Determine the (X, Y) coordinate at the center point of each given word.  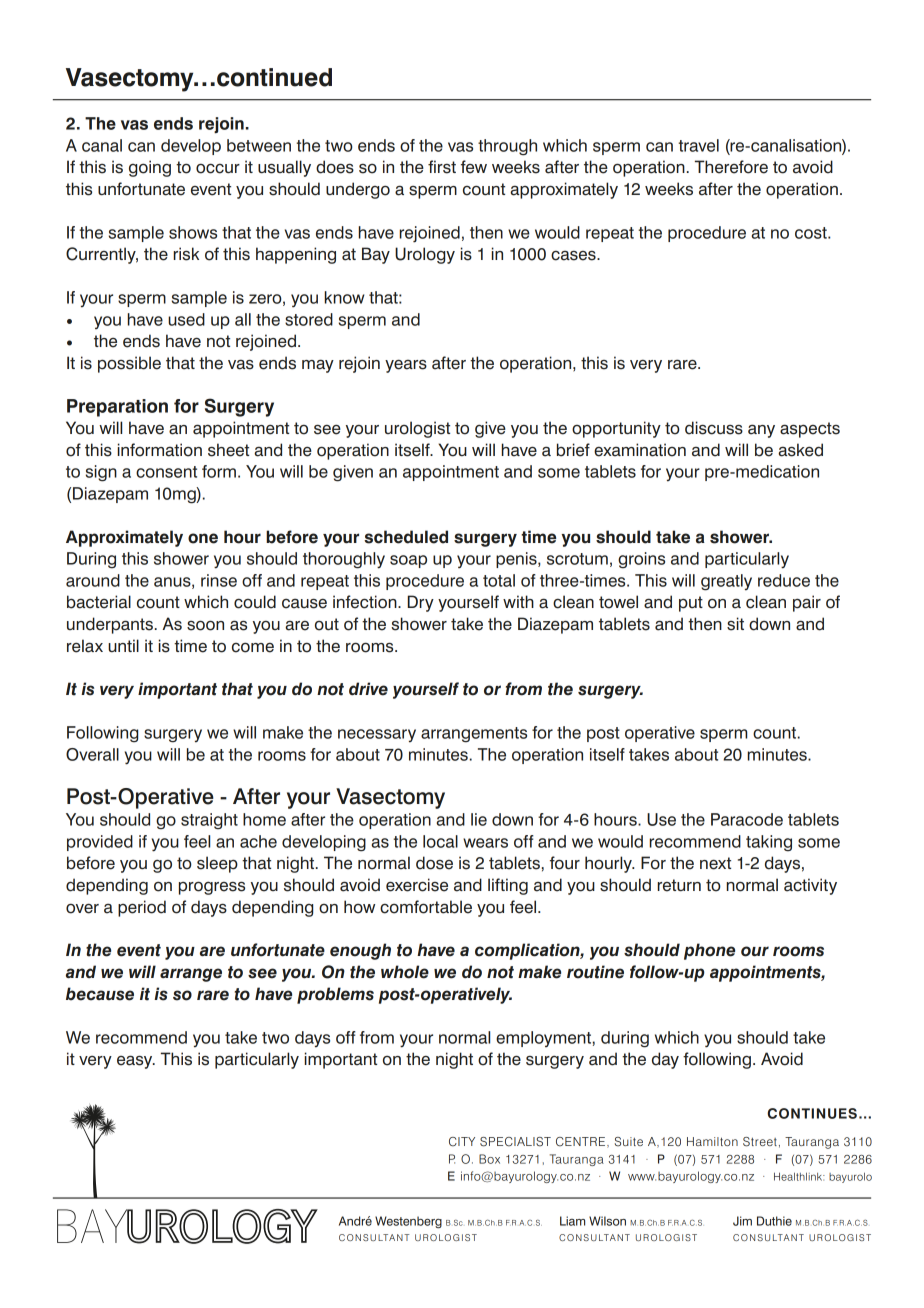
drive (368, 689)
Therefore (731, 167)
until (123, 645)
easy (136, 1062)
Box (489, 1159)
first (442, 167)
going (150, 168)
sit (735, 624)
